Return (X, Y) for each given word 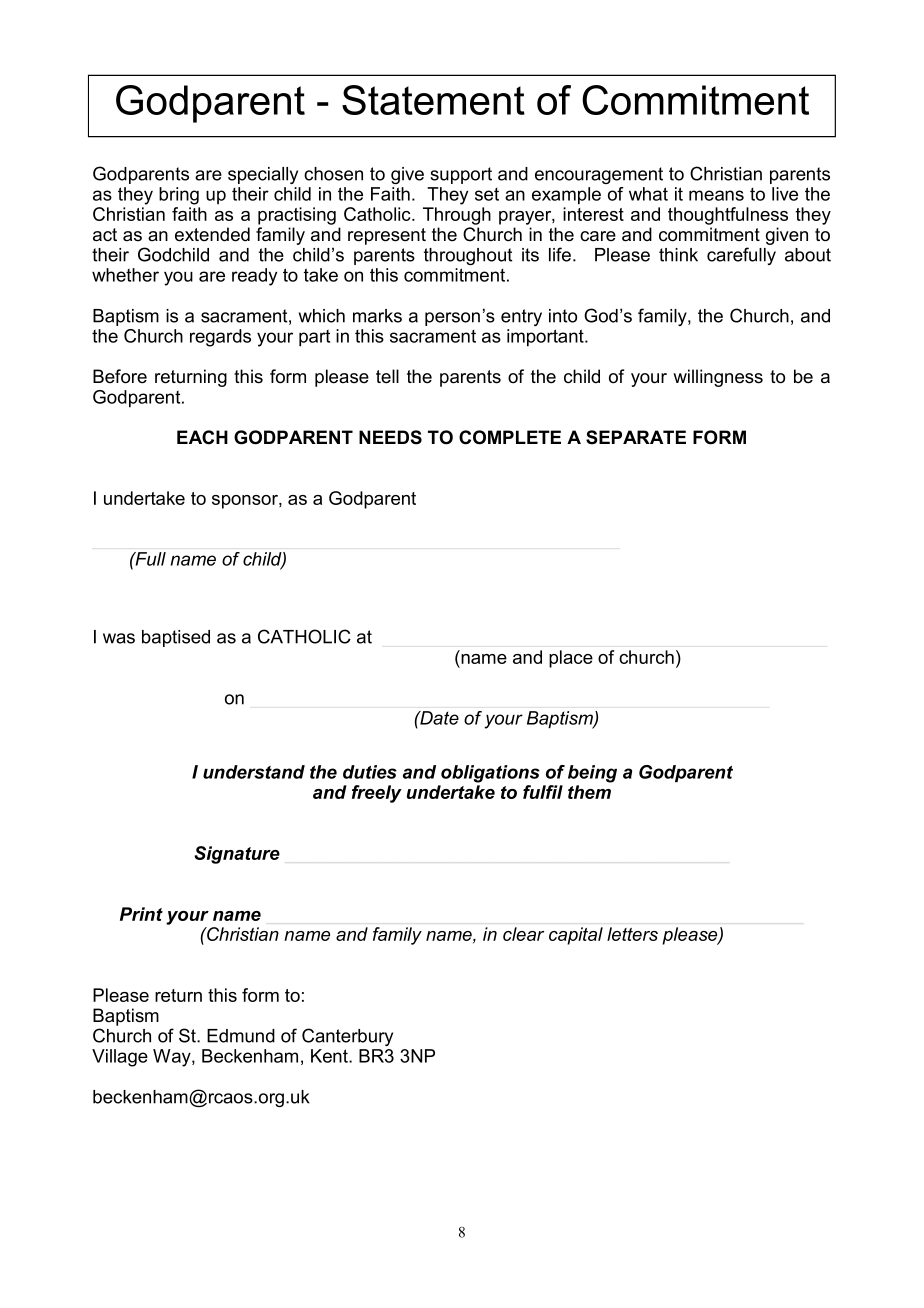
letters (632, 934)
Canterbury (347, 1037)
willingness (718, 378)
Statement (433, 100)
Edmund (241, 1036)
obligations (490, 774)
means (716, 195)
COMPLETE (510, 437)
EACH (202, 437)
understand (254, 772)
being (592, 774)
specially (263, 175)
